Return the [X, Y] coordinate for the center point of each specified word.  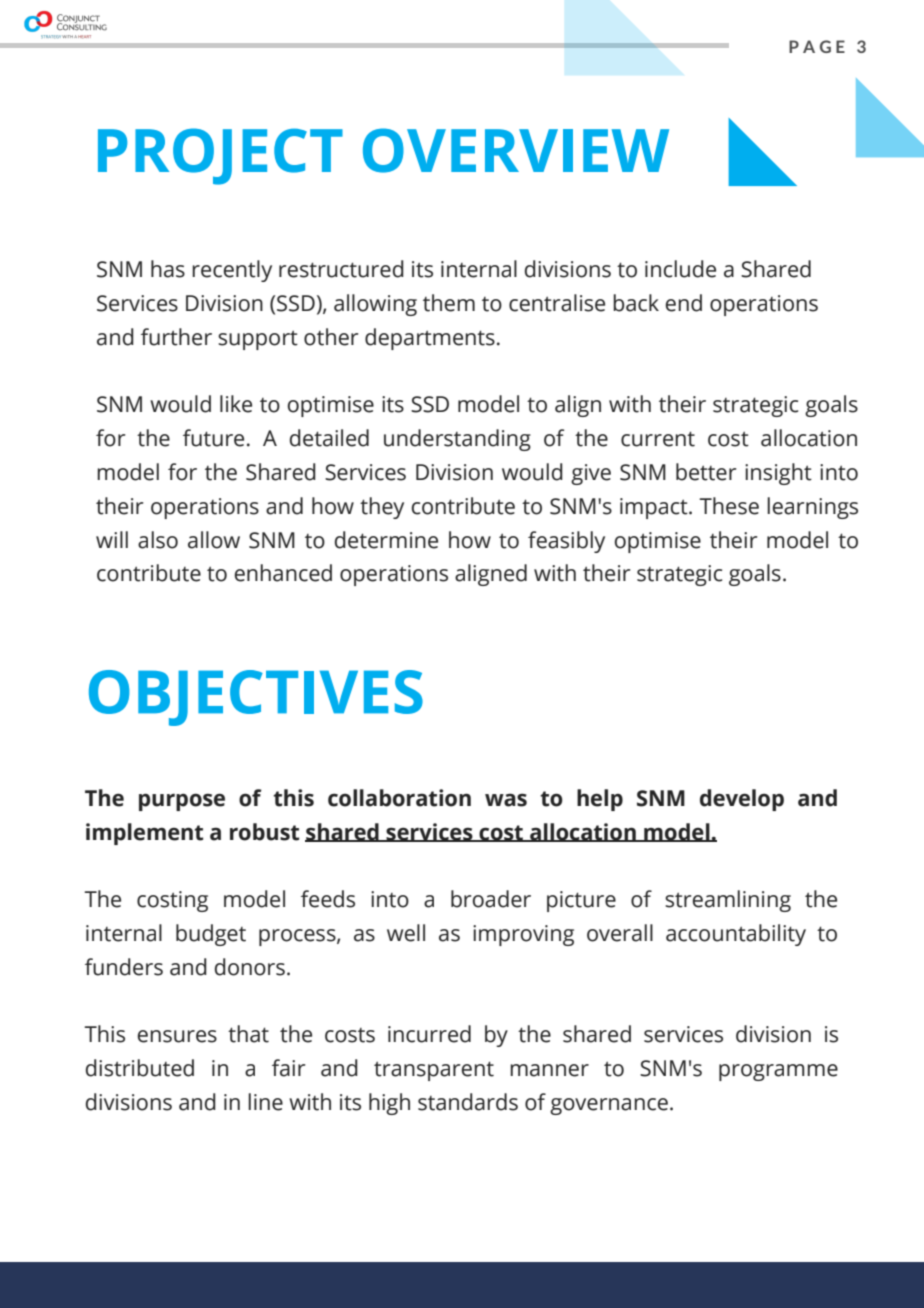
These [729, 506]
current [658, 439]
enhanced [283, 573]
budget [211, 935]
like [236, 404]
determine [386, 540]
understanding [457, 440]
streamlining [728, 901]
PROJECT [220, 156]
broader [491, 899]
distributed [140, 1068]
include [680, 269]
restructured [341, 269]
